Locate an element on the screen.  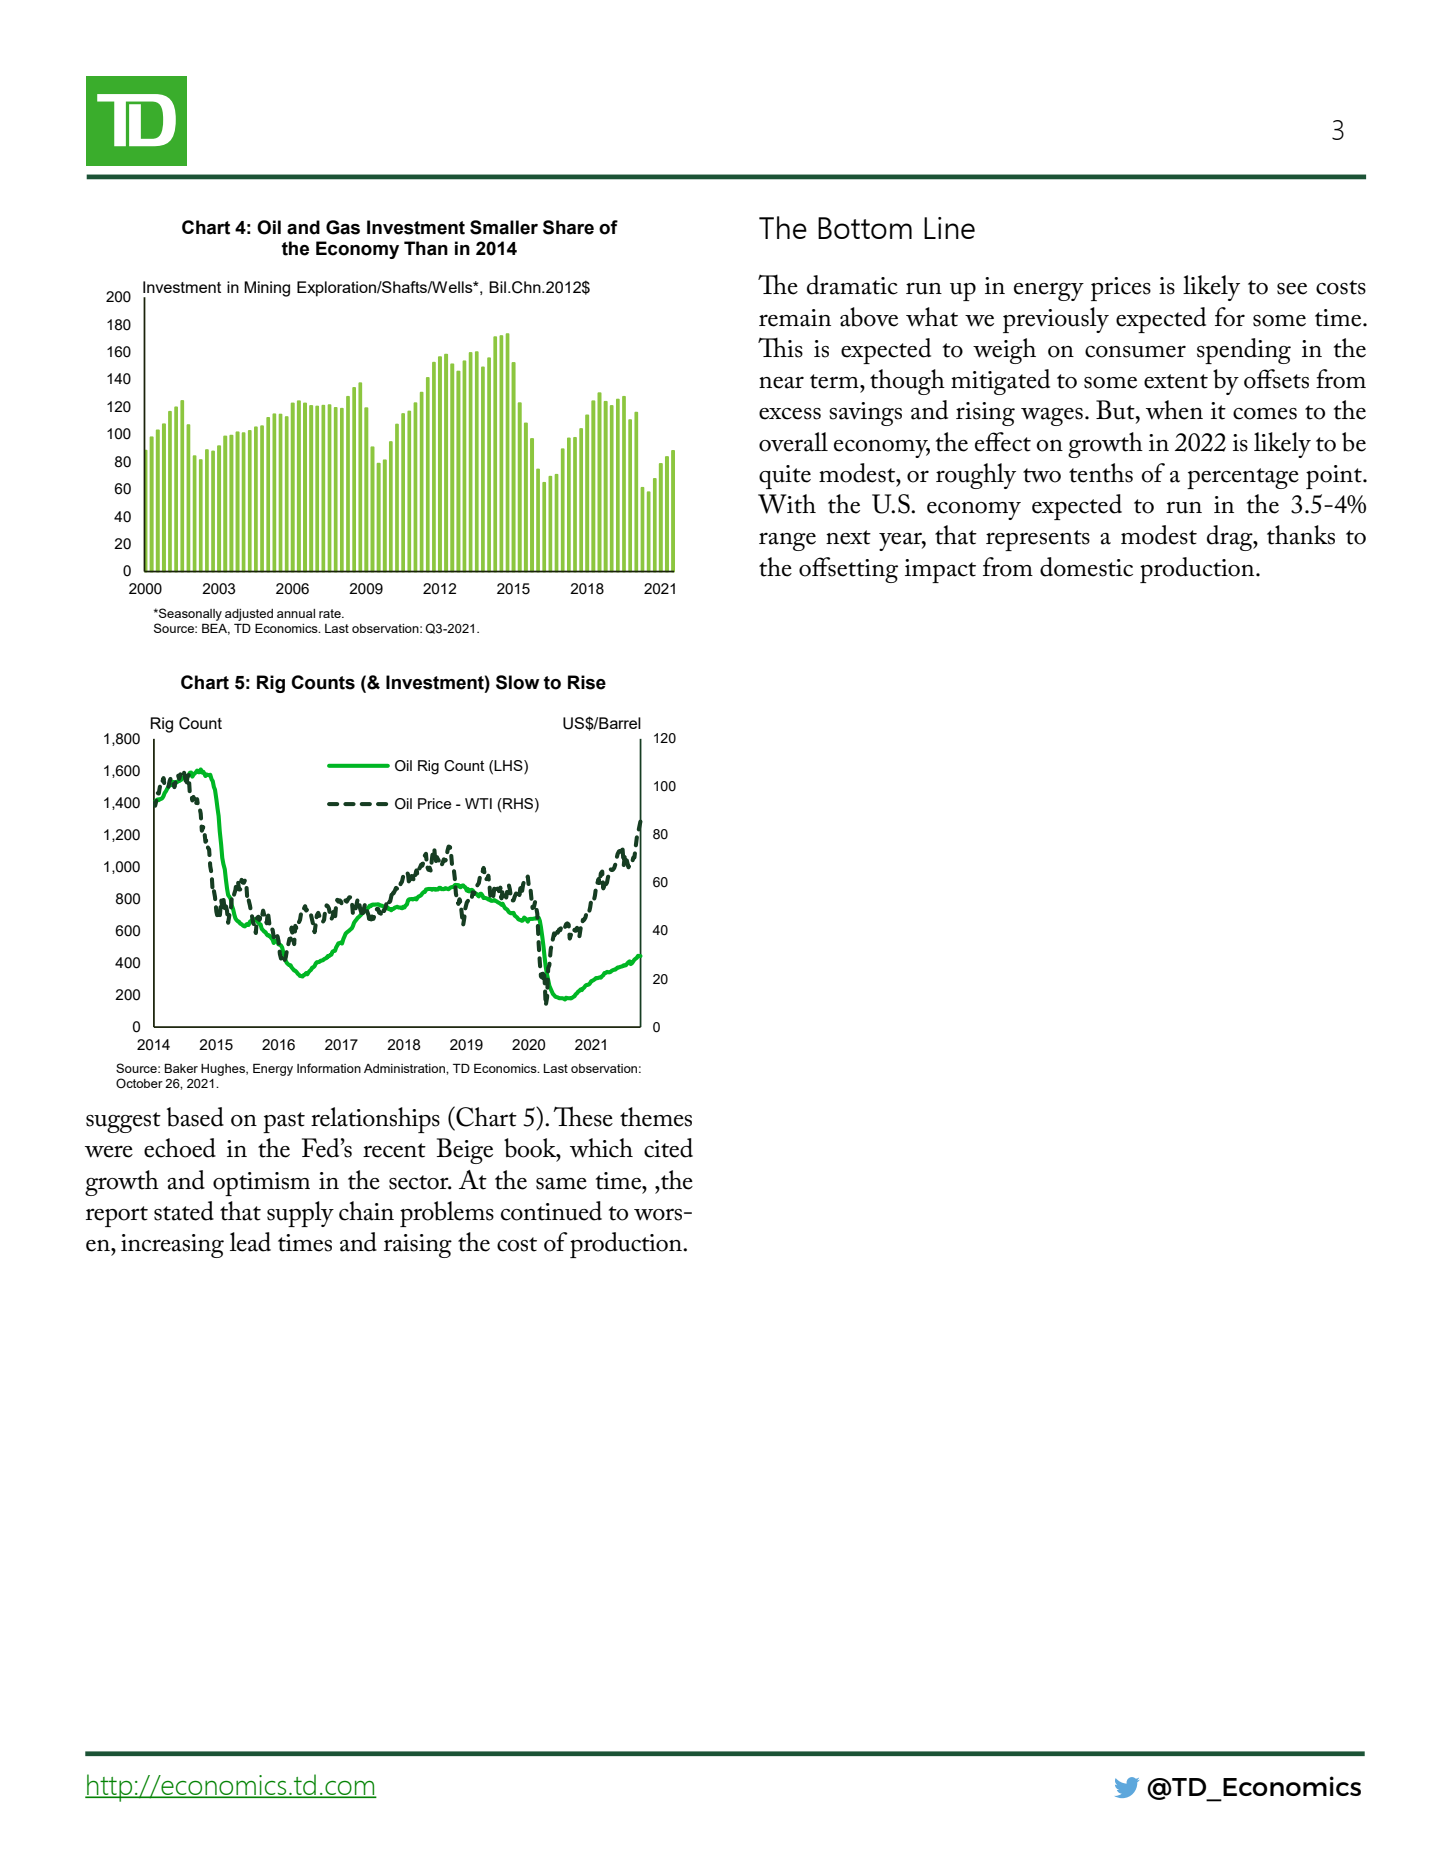
see is located at coordinates (1292, 289).
